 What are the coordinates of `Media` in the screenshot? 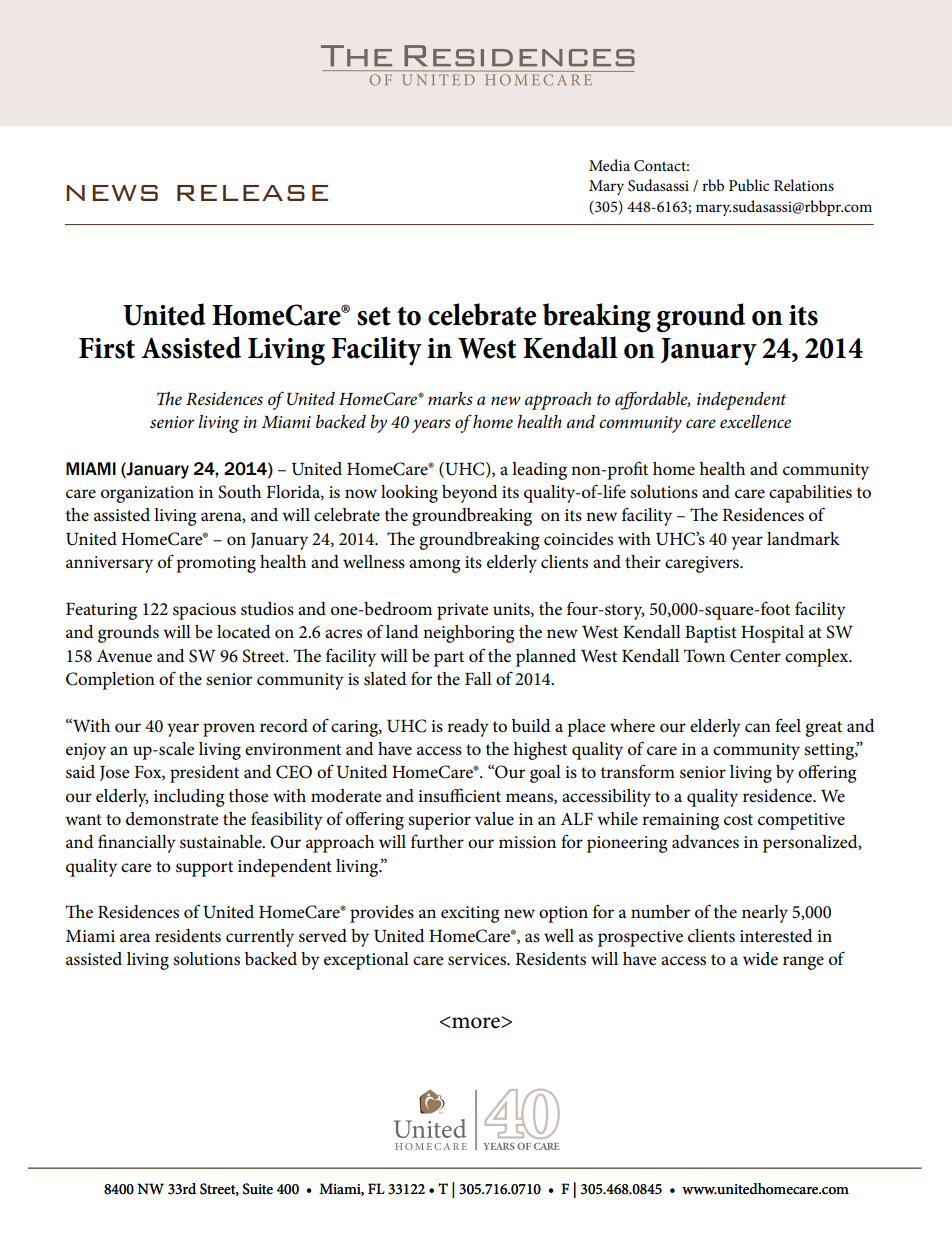 It's located at (609, 165).
